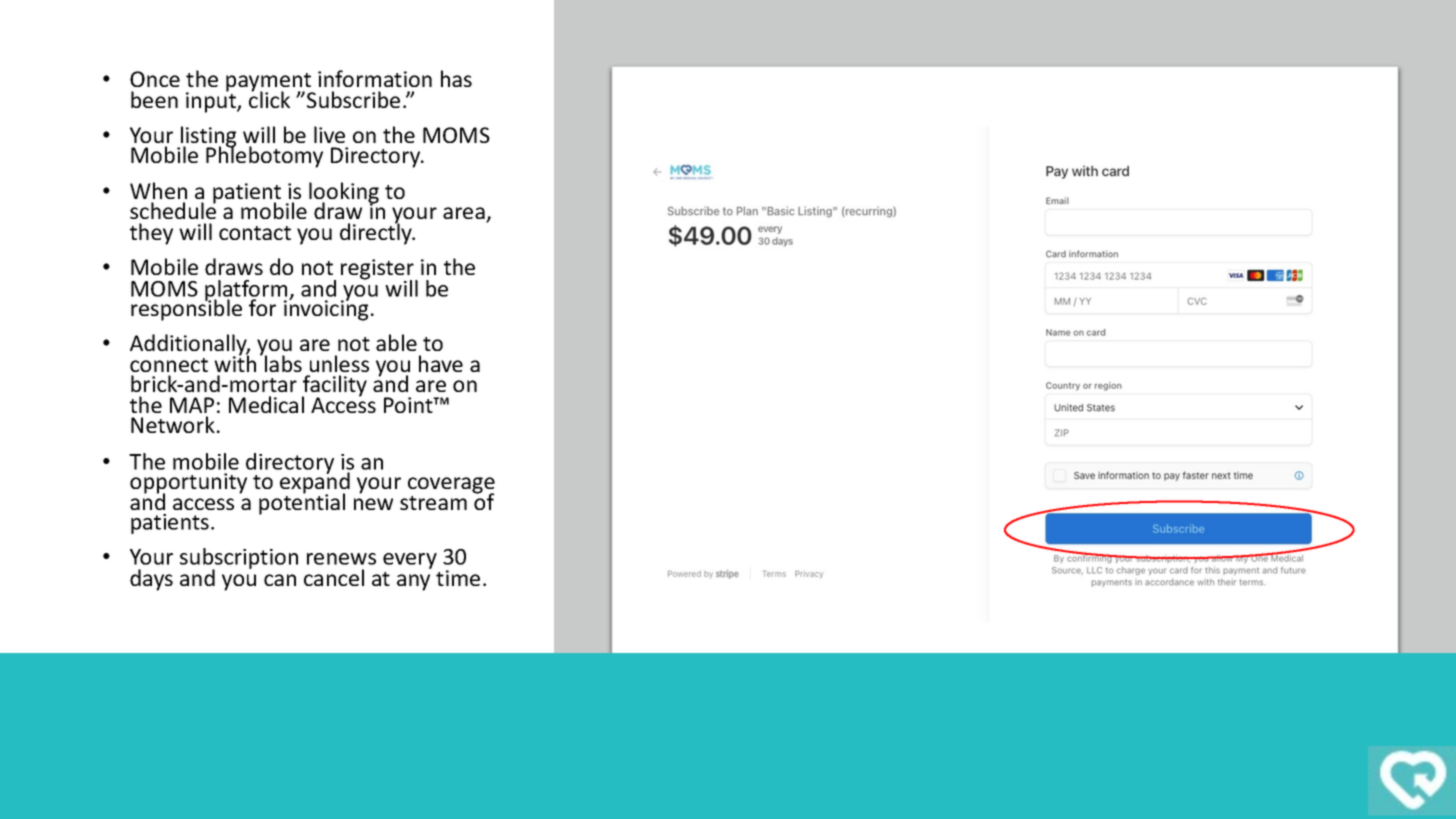  Describe the element at coordinates (409, 405) in the page. I see `Point` at that location.
